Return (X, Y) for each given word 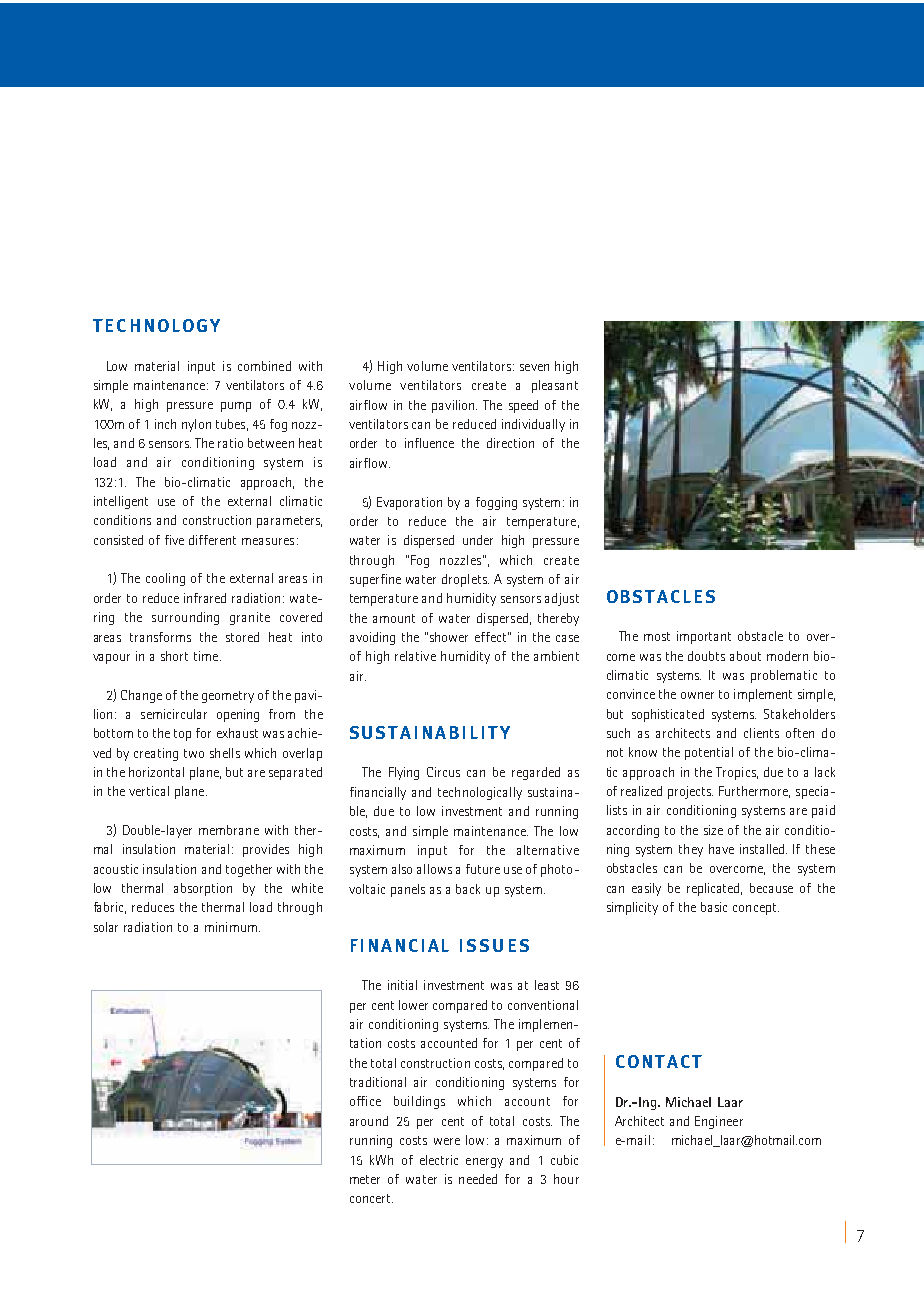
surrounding (185, 618)
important (704, 637)
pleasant (555, 386)
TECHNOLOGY (156, 325)
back (468, 889)
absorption (203, 889)
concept (756, 909)
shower (449, 637)
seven (534, 367)
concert (371, 1198)
